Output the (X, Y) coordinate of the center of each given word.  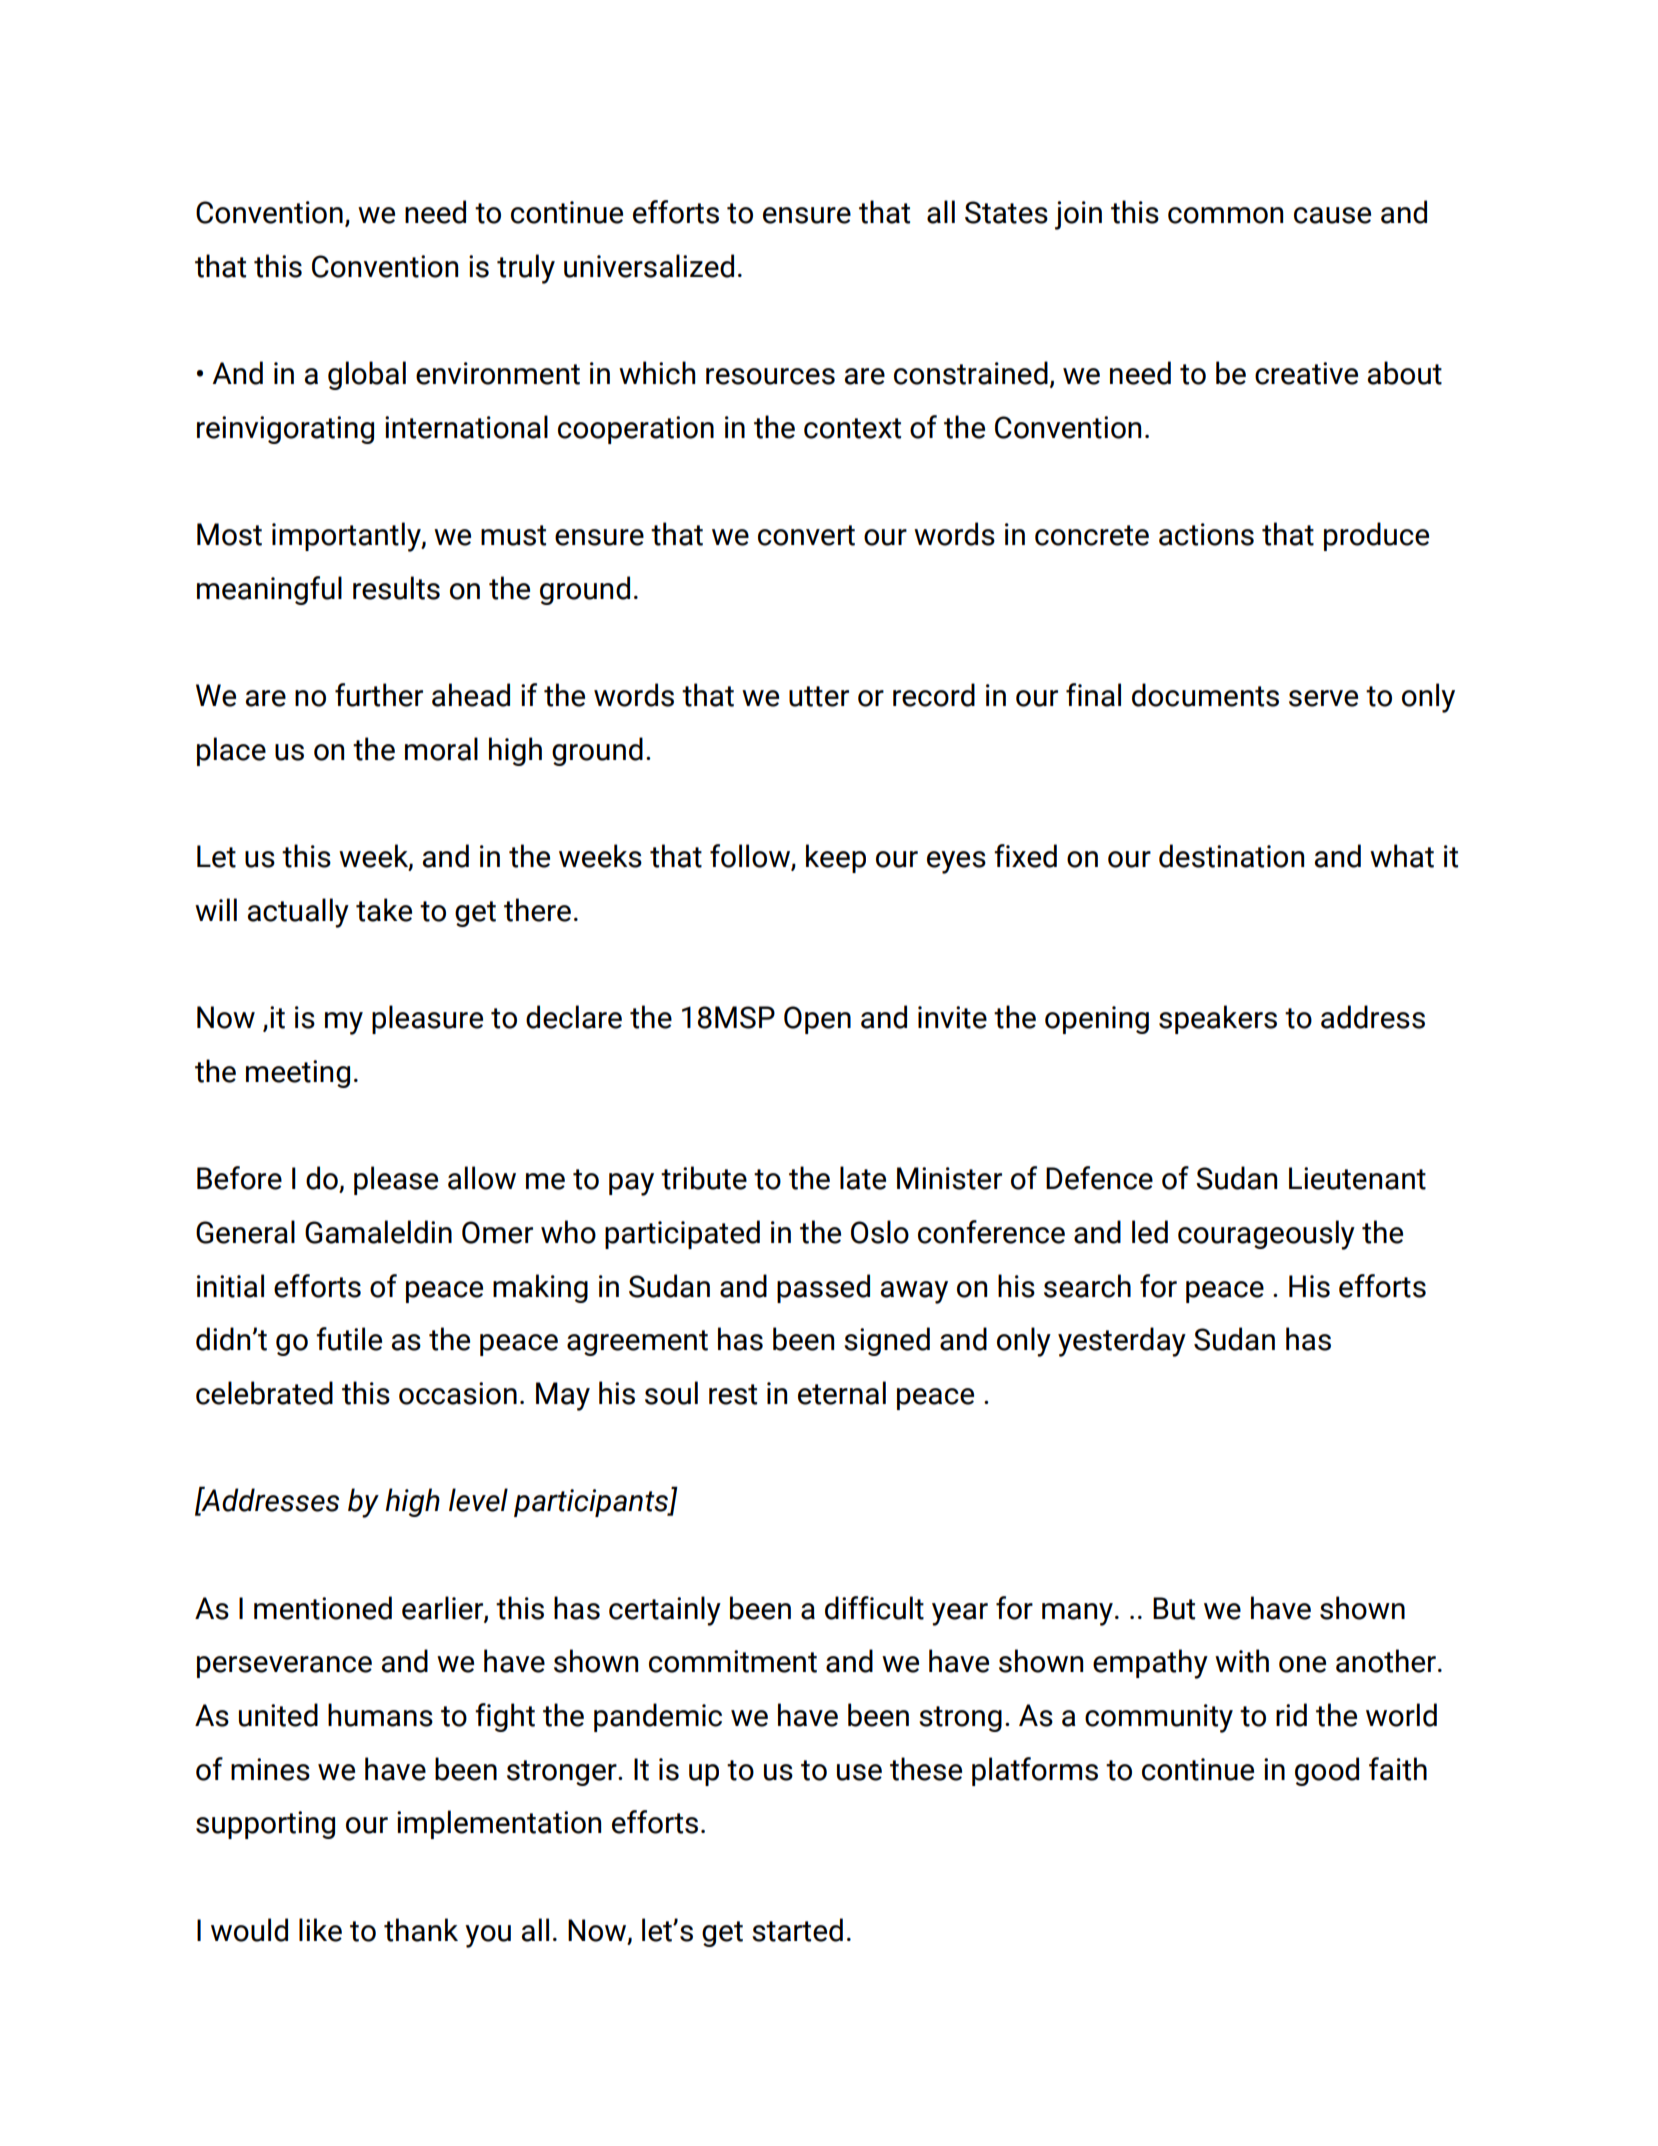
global (367, 375)
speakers (1218, 1019)
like (320, 1930)
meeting (298, 1074)
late (863, 1178)
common (1225, 215)
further (379, 695)
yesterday (1122, 1342)
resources (770, 376)
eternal (842, 1393)
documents (1205, 695)
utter (819, 696)
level (478, 1500)
